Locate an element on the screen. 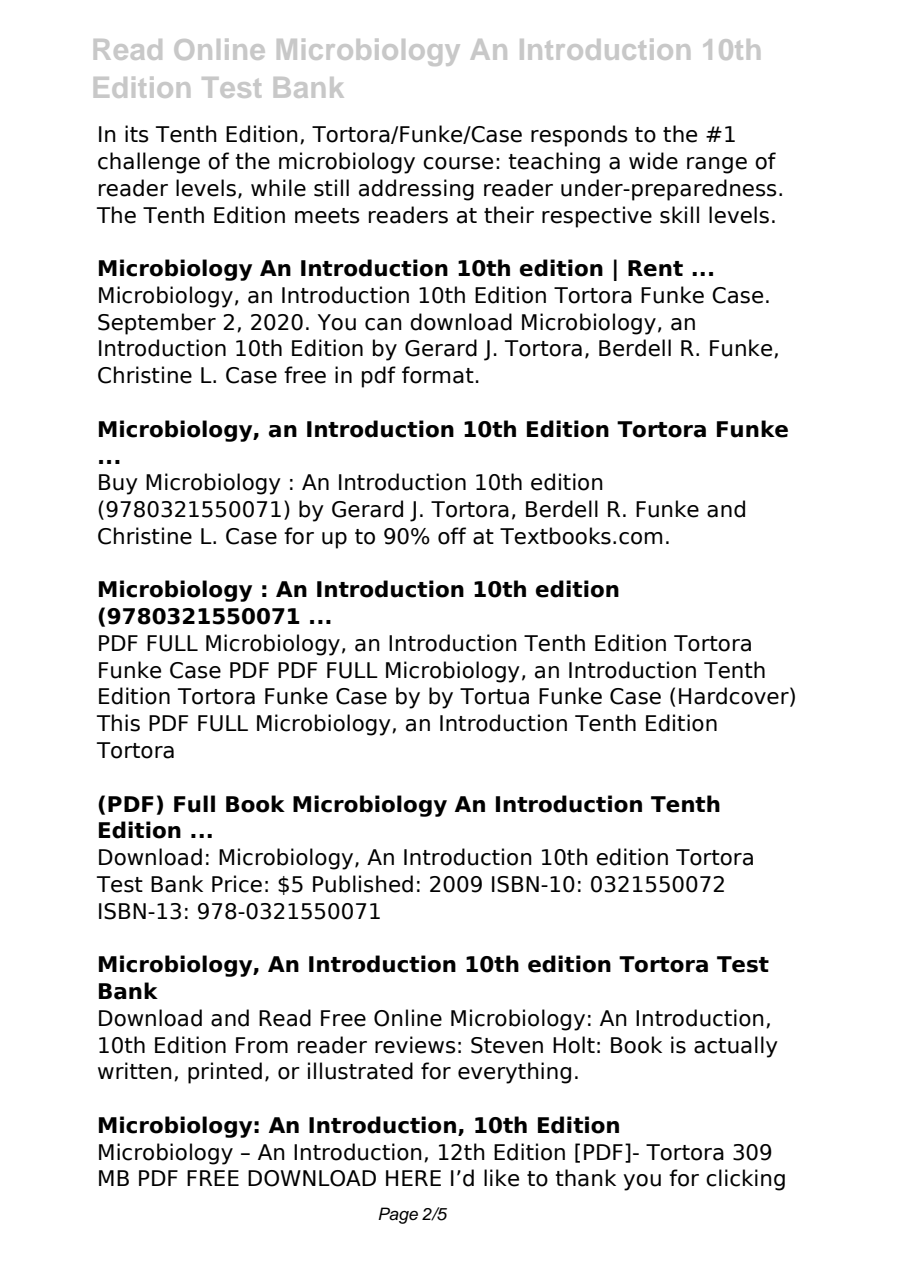  Rent is located at coordinates (655, 268).
